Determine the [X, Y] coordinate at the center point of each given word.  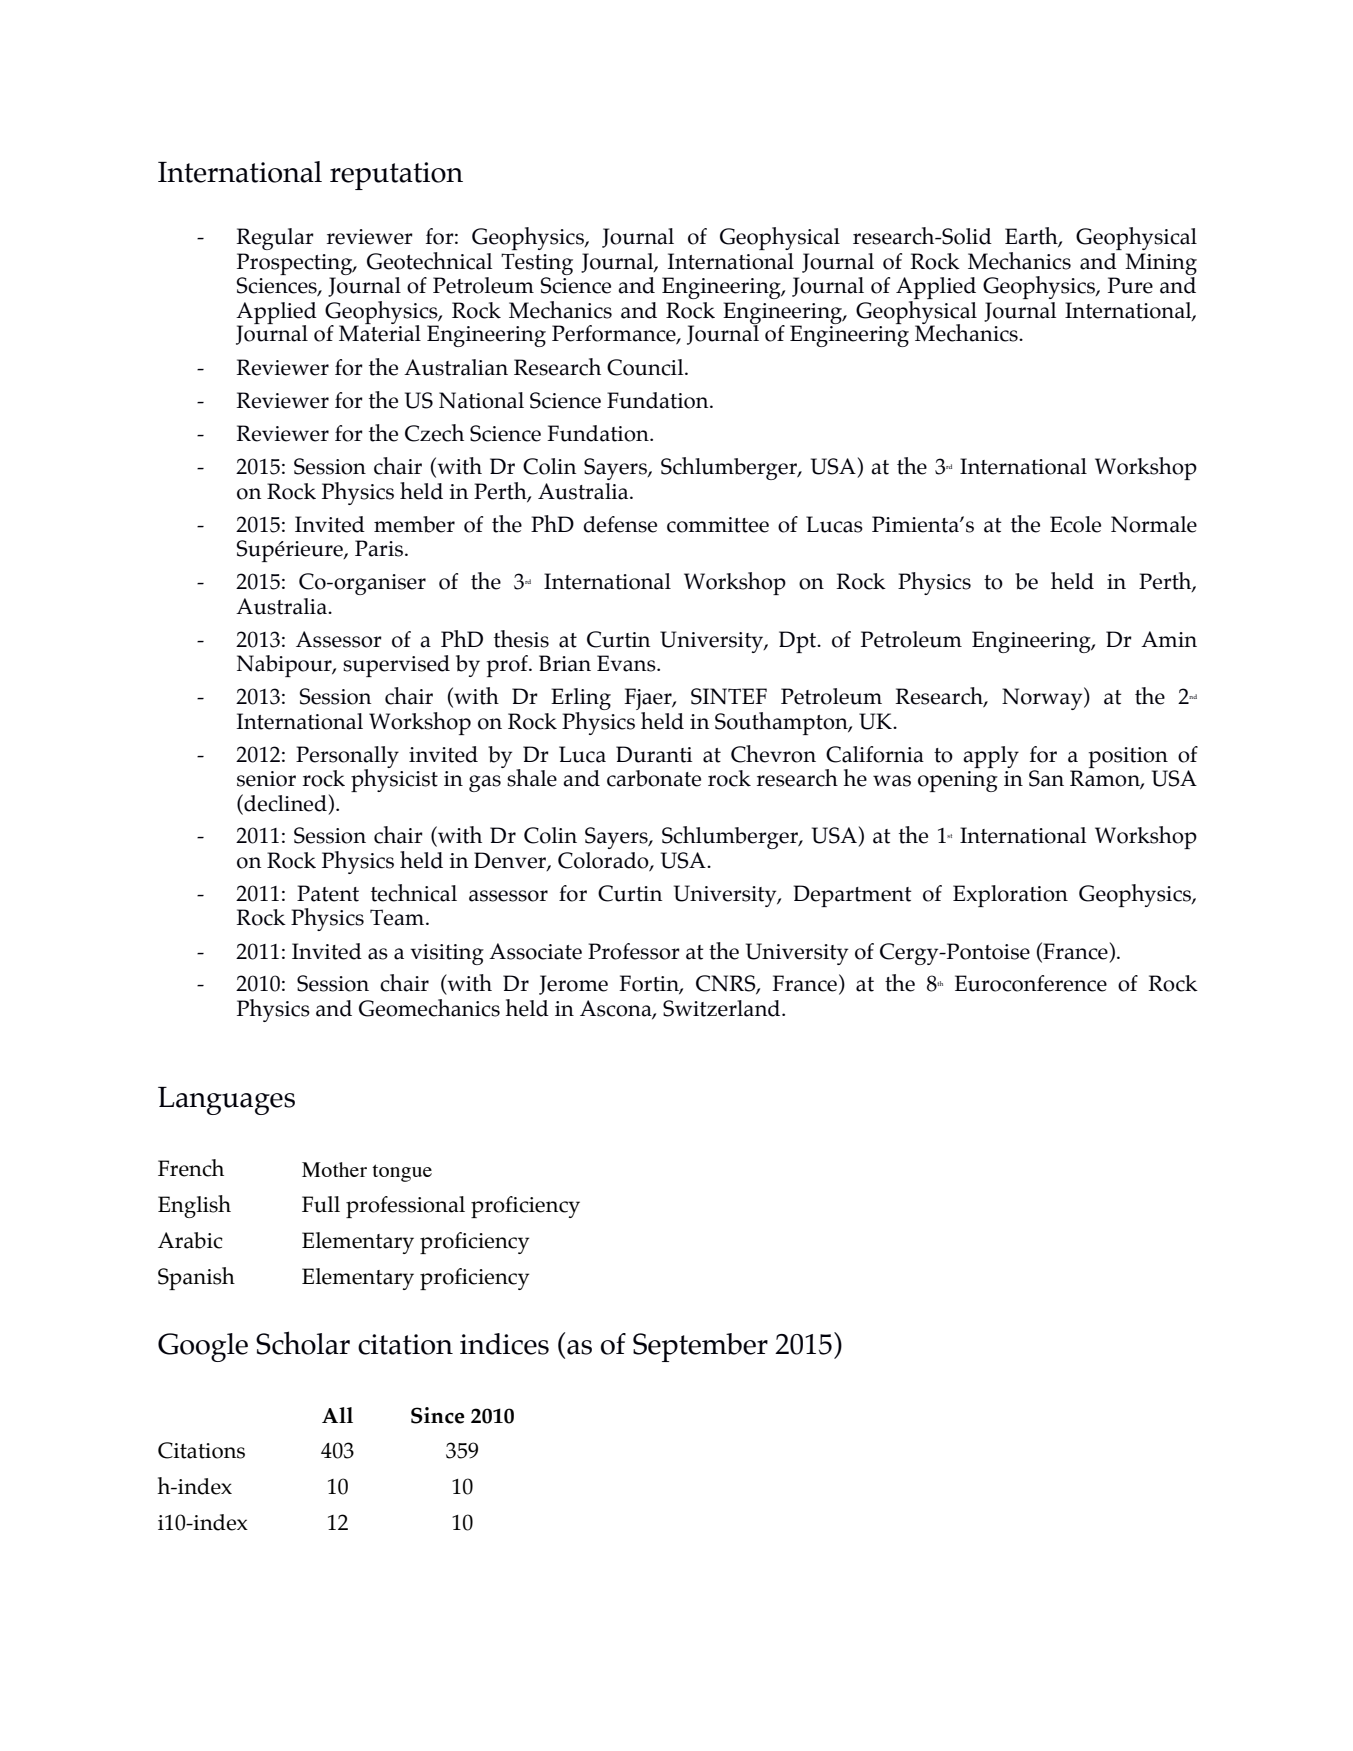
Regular [275, 239]
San [1046, 778]
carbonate [654, 778]
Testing [537, 264]
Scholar [303, 1343]
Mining [1161, 264]
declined [284, 803]
